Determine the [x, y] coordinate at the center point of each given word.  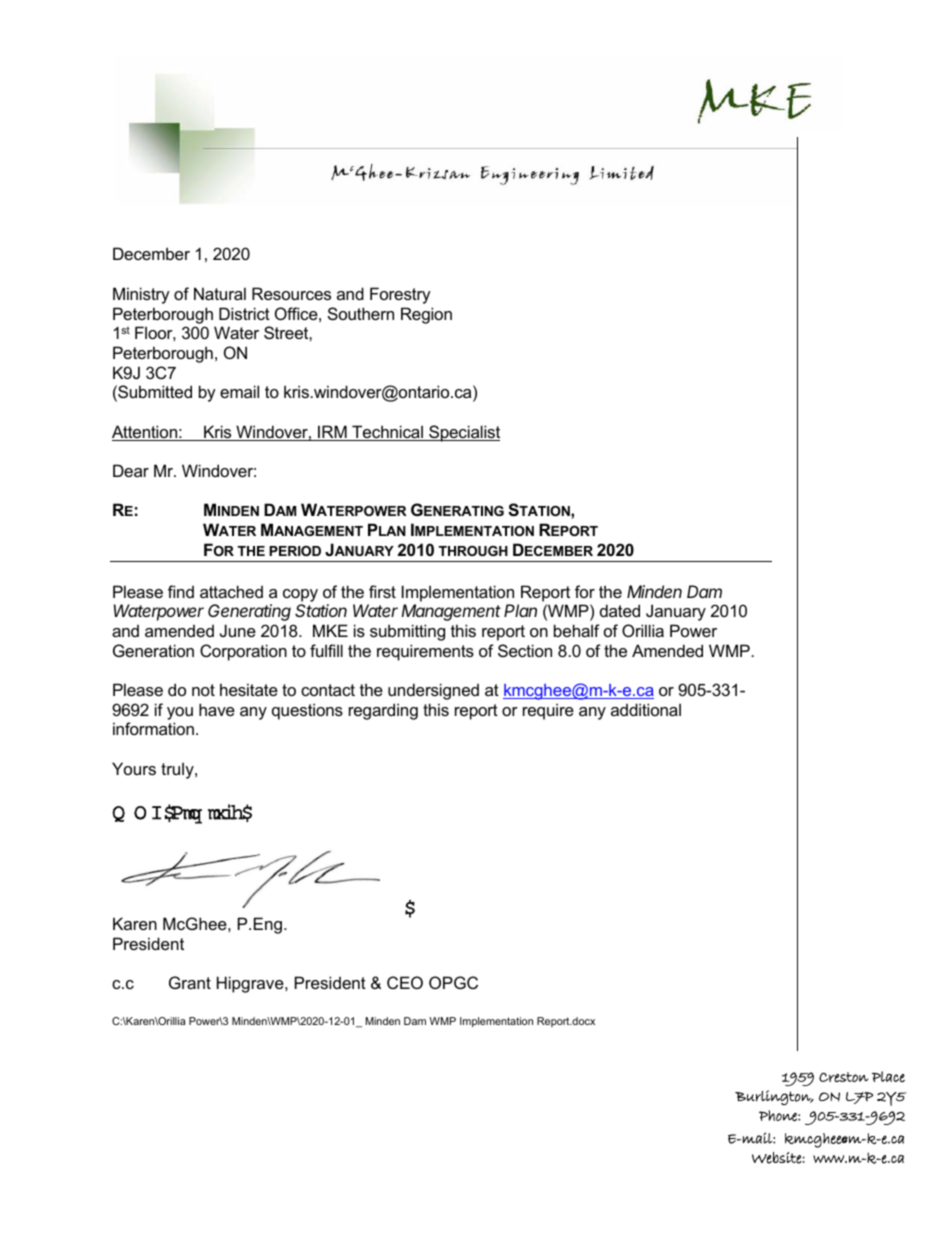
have [217, 709]
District [244, 313]
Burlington [774, 1097]
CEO [405, 982]
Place [888, 1076]
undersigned [433, 691]
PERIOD [295, 551]
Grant [190, 982]
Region [426, 315]
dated [620, 610]
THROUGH [473, 551]
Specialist [463, 433]
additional [646, 709]
